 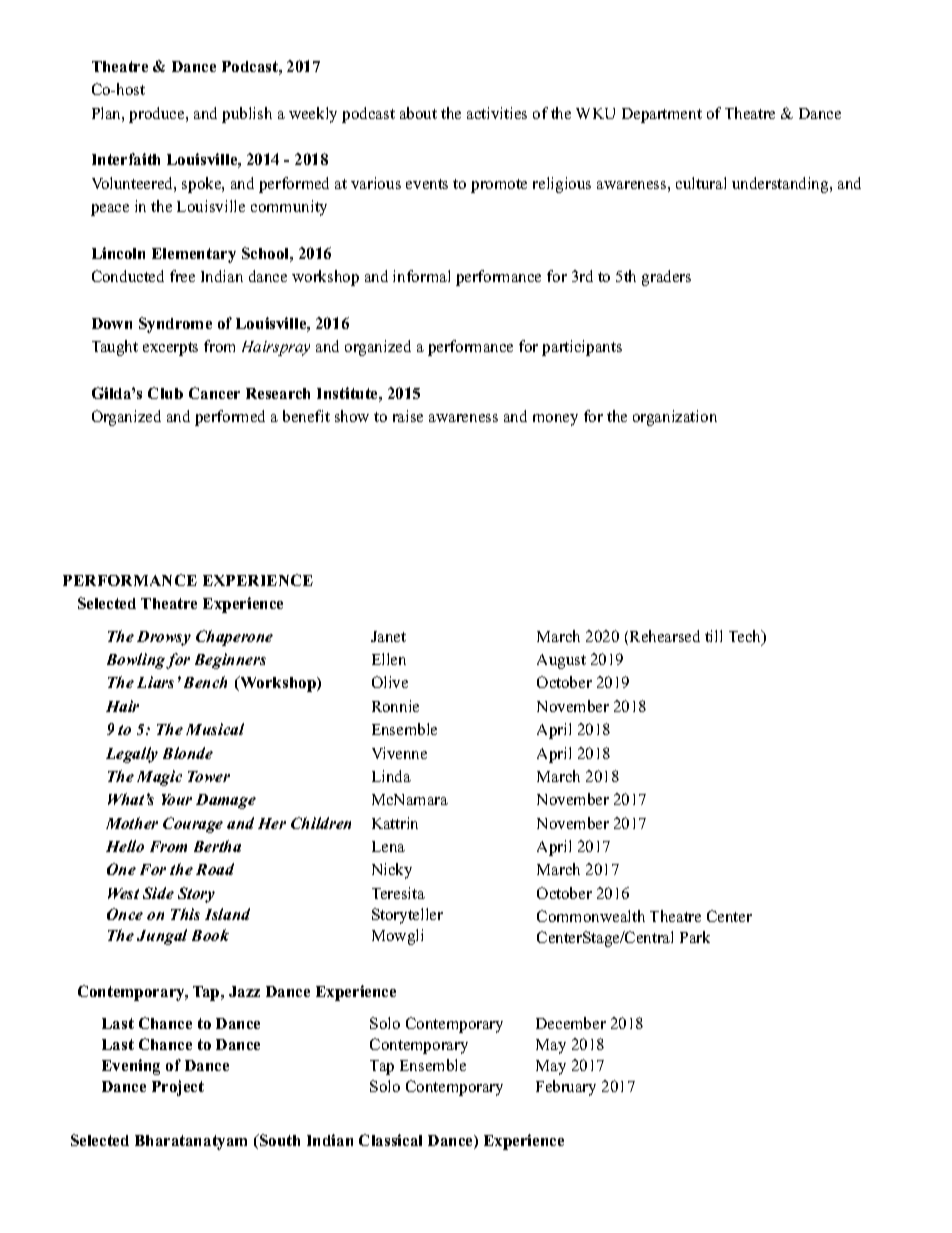 I want to click on Janet, so click(x=388, y=636).
